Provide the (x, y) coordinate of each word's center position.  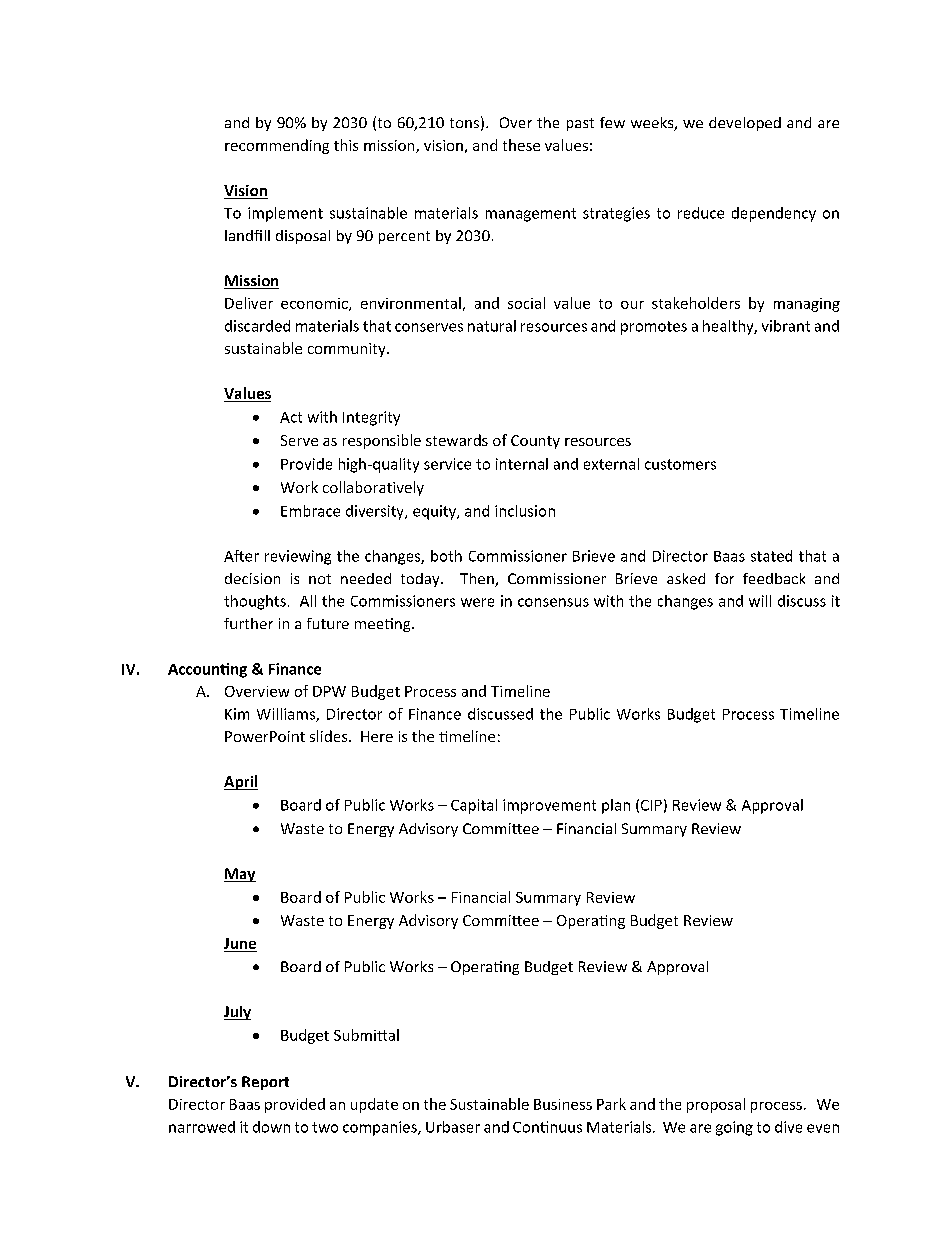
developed (745, 124)
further (248, 623)
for (724, 578)
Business (563, 1104)
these (521, 145)
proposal (716, 1105)
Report (265, 1083)
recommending (277, 146)
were (477, 602)
